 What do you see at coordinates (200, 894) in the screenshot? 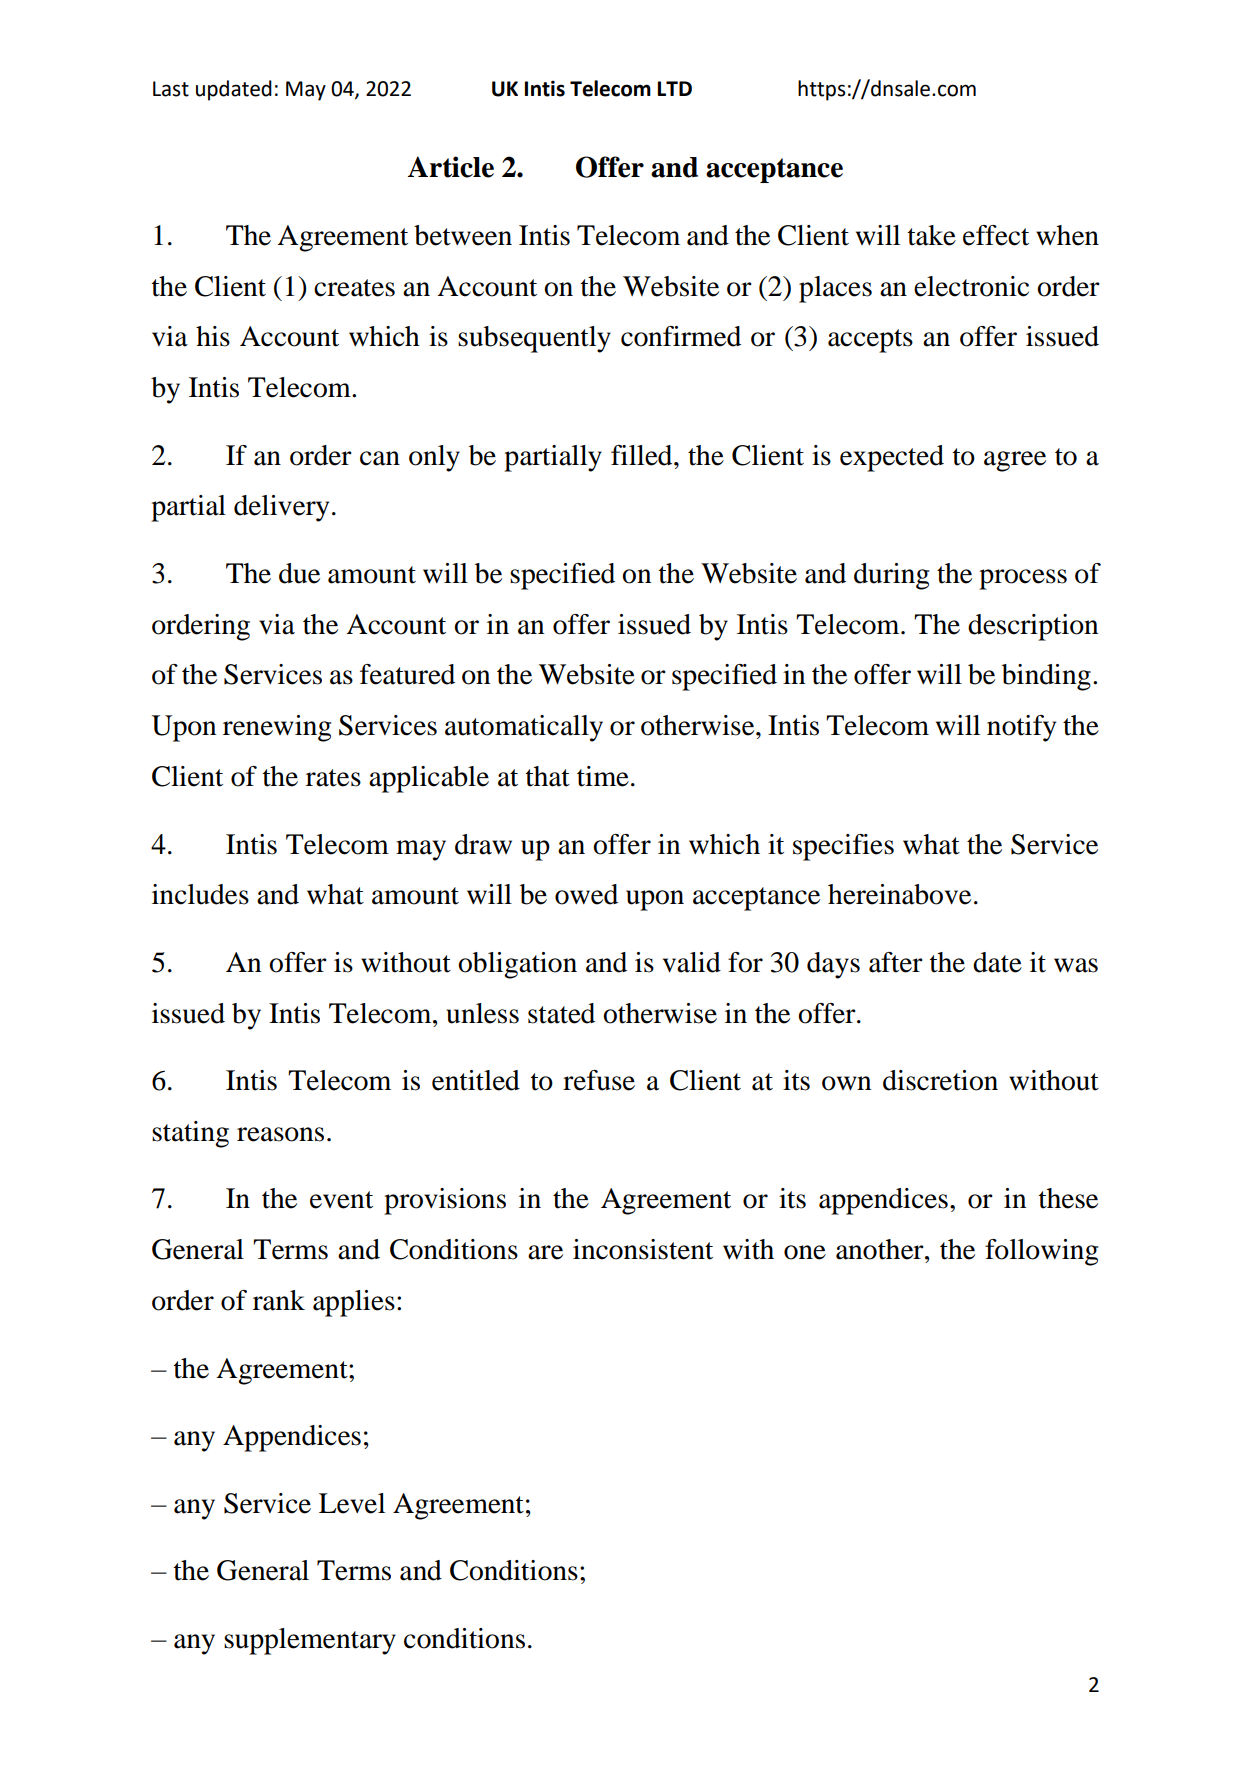
I see `includes` at bounding box center [200, 894].
